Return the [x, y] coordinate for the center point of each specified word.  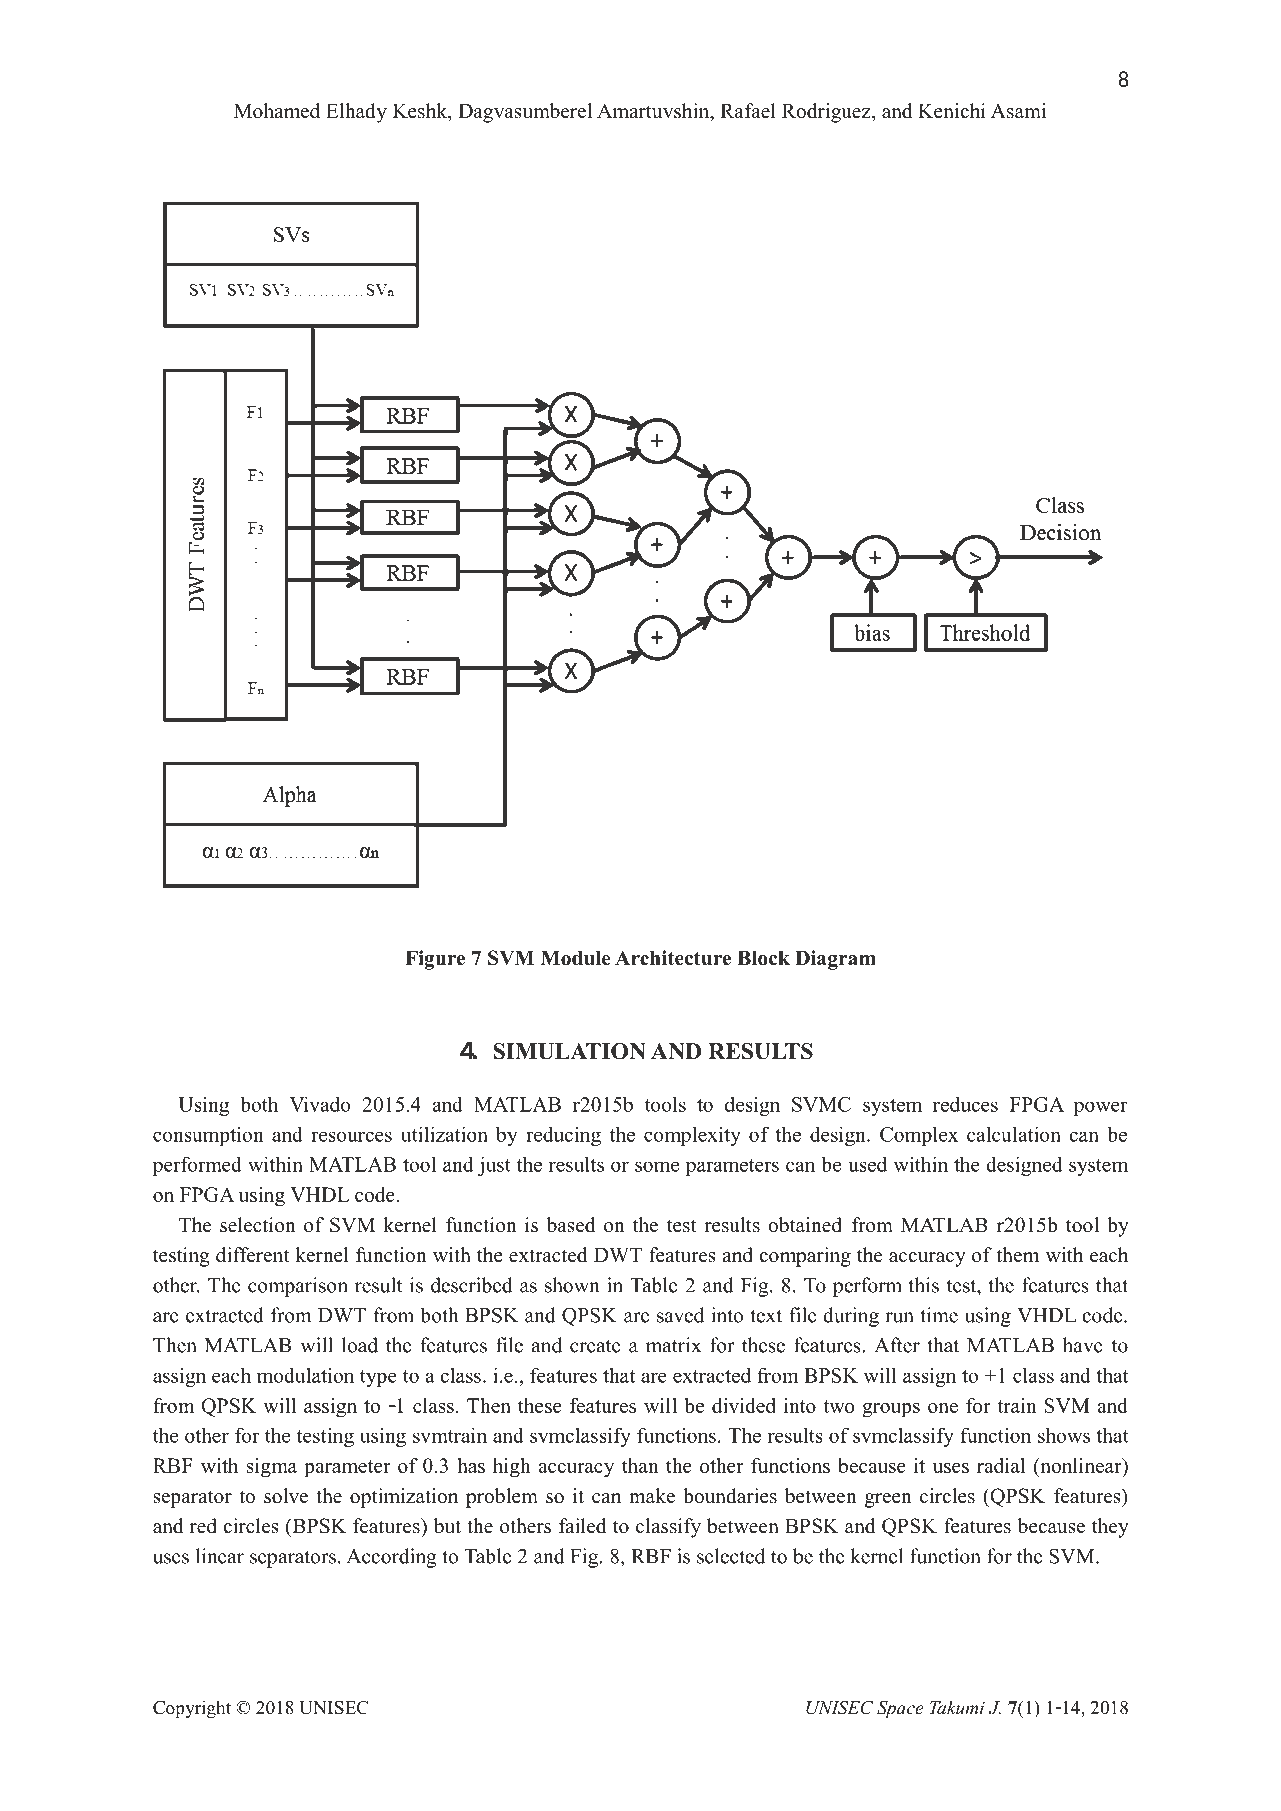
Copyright [192, 1709]
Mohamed [277, 111]
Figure [435, 960]
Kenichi [952, 111]
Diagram [835, 960]
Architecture [673, 958]
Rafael [748, 111]
